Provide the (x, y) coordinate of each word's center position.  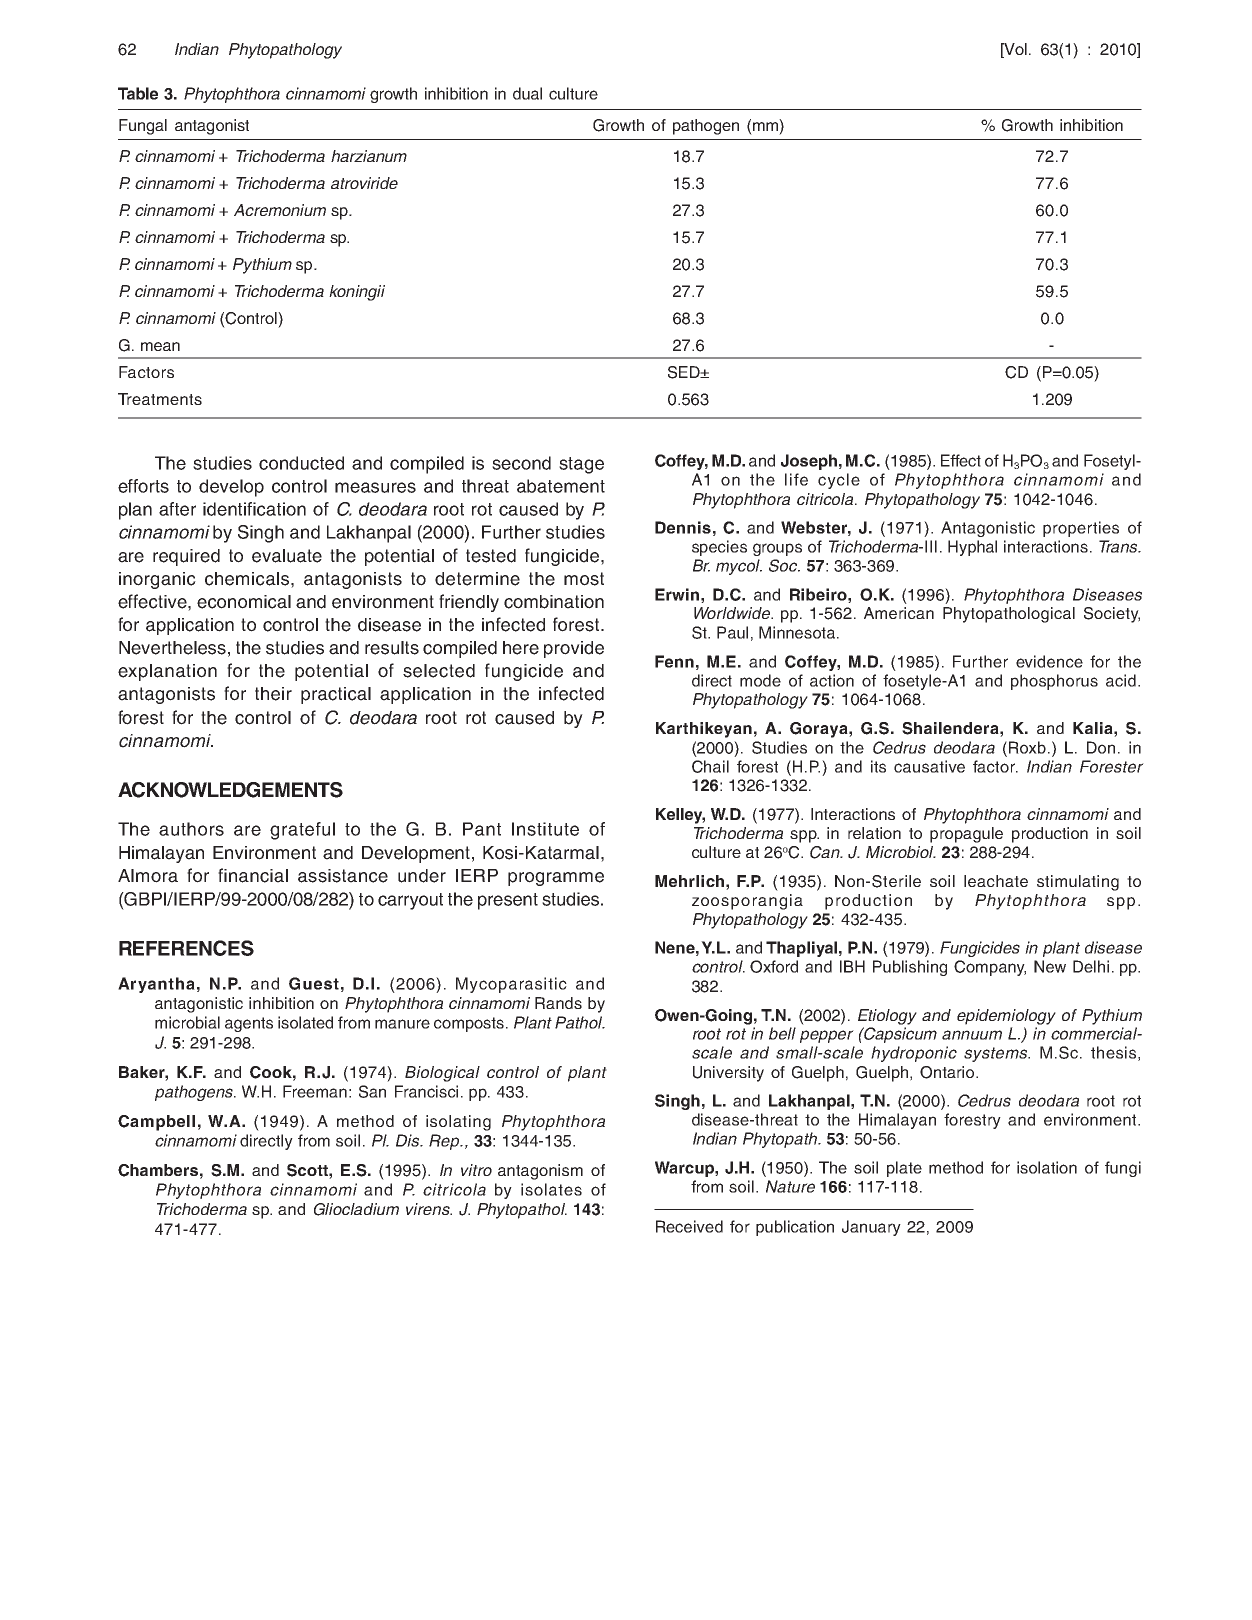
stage (581, 465)
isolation (1047, 1167)
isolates (551, 1189)
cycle (839, 481)
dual (527, 93)
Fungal (143, 127)
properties (1081, 529)
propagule (966, 835)
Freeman (315, 1091)
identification (254, 509)
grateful (302, 831)
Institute (545, 829)
